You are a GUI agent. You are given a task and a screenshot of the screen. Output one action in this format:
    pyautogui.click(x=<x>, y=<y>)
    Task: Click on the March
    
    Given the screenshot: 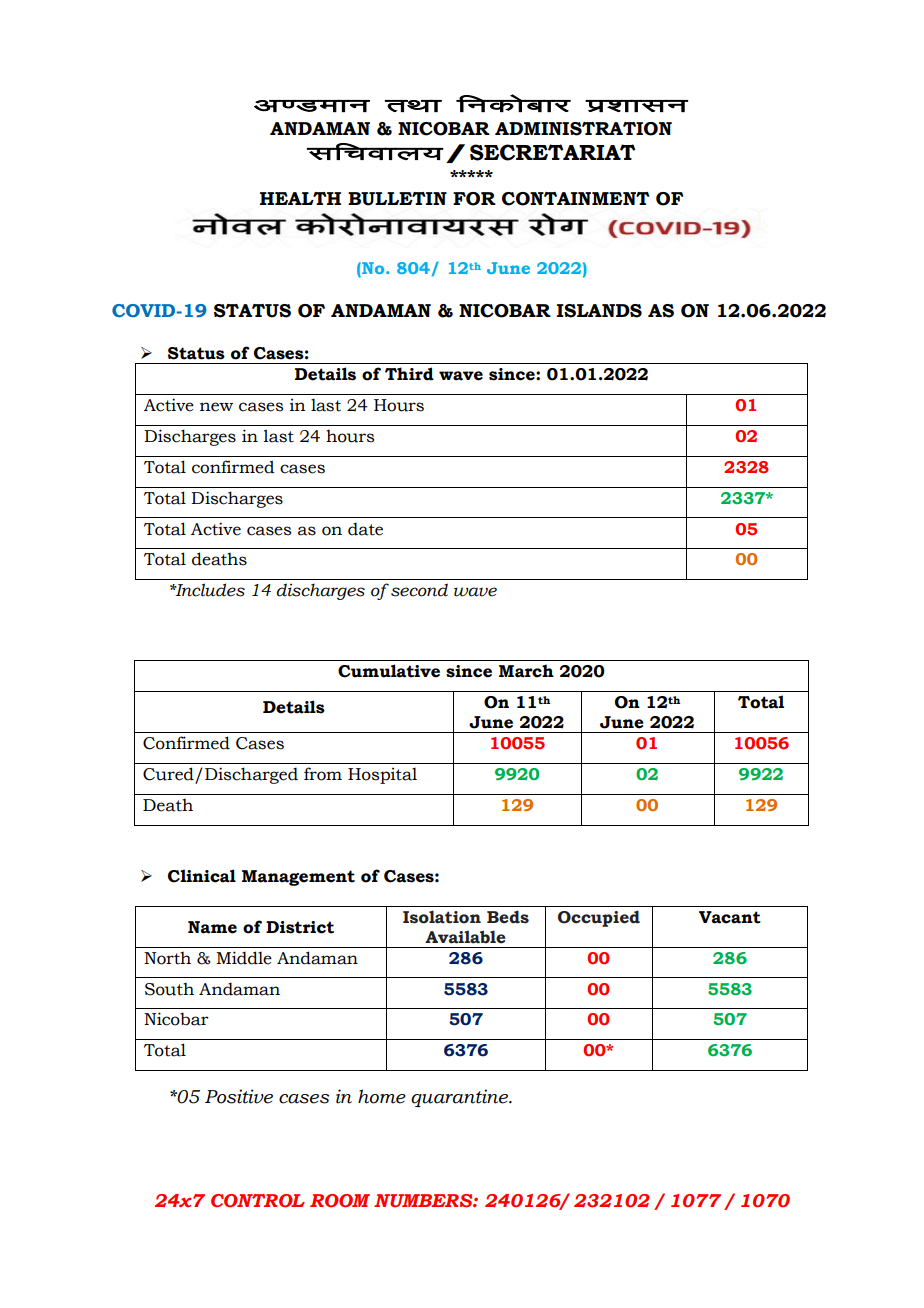 What is the action you would take?
    pyautogui.click(x=526, y=671)
